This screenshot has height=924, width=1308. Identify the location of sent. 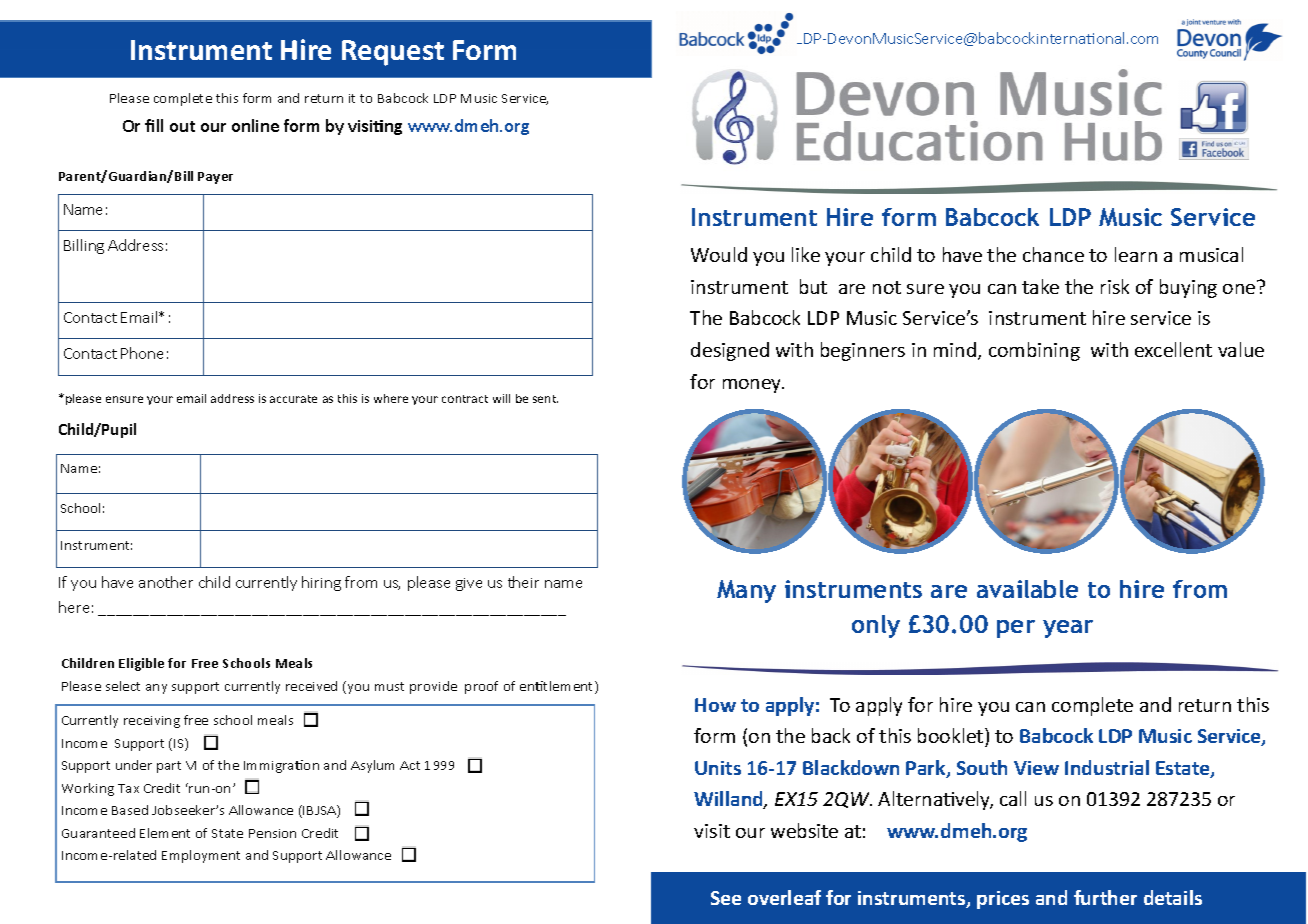
(545, 399).
